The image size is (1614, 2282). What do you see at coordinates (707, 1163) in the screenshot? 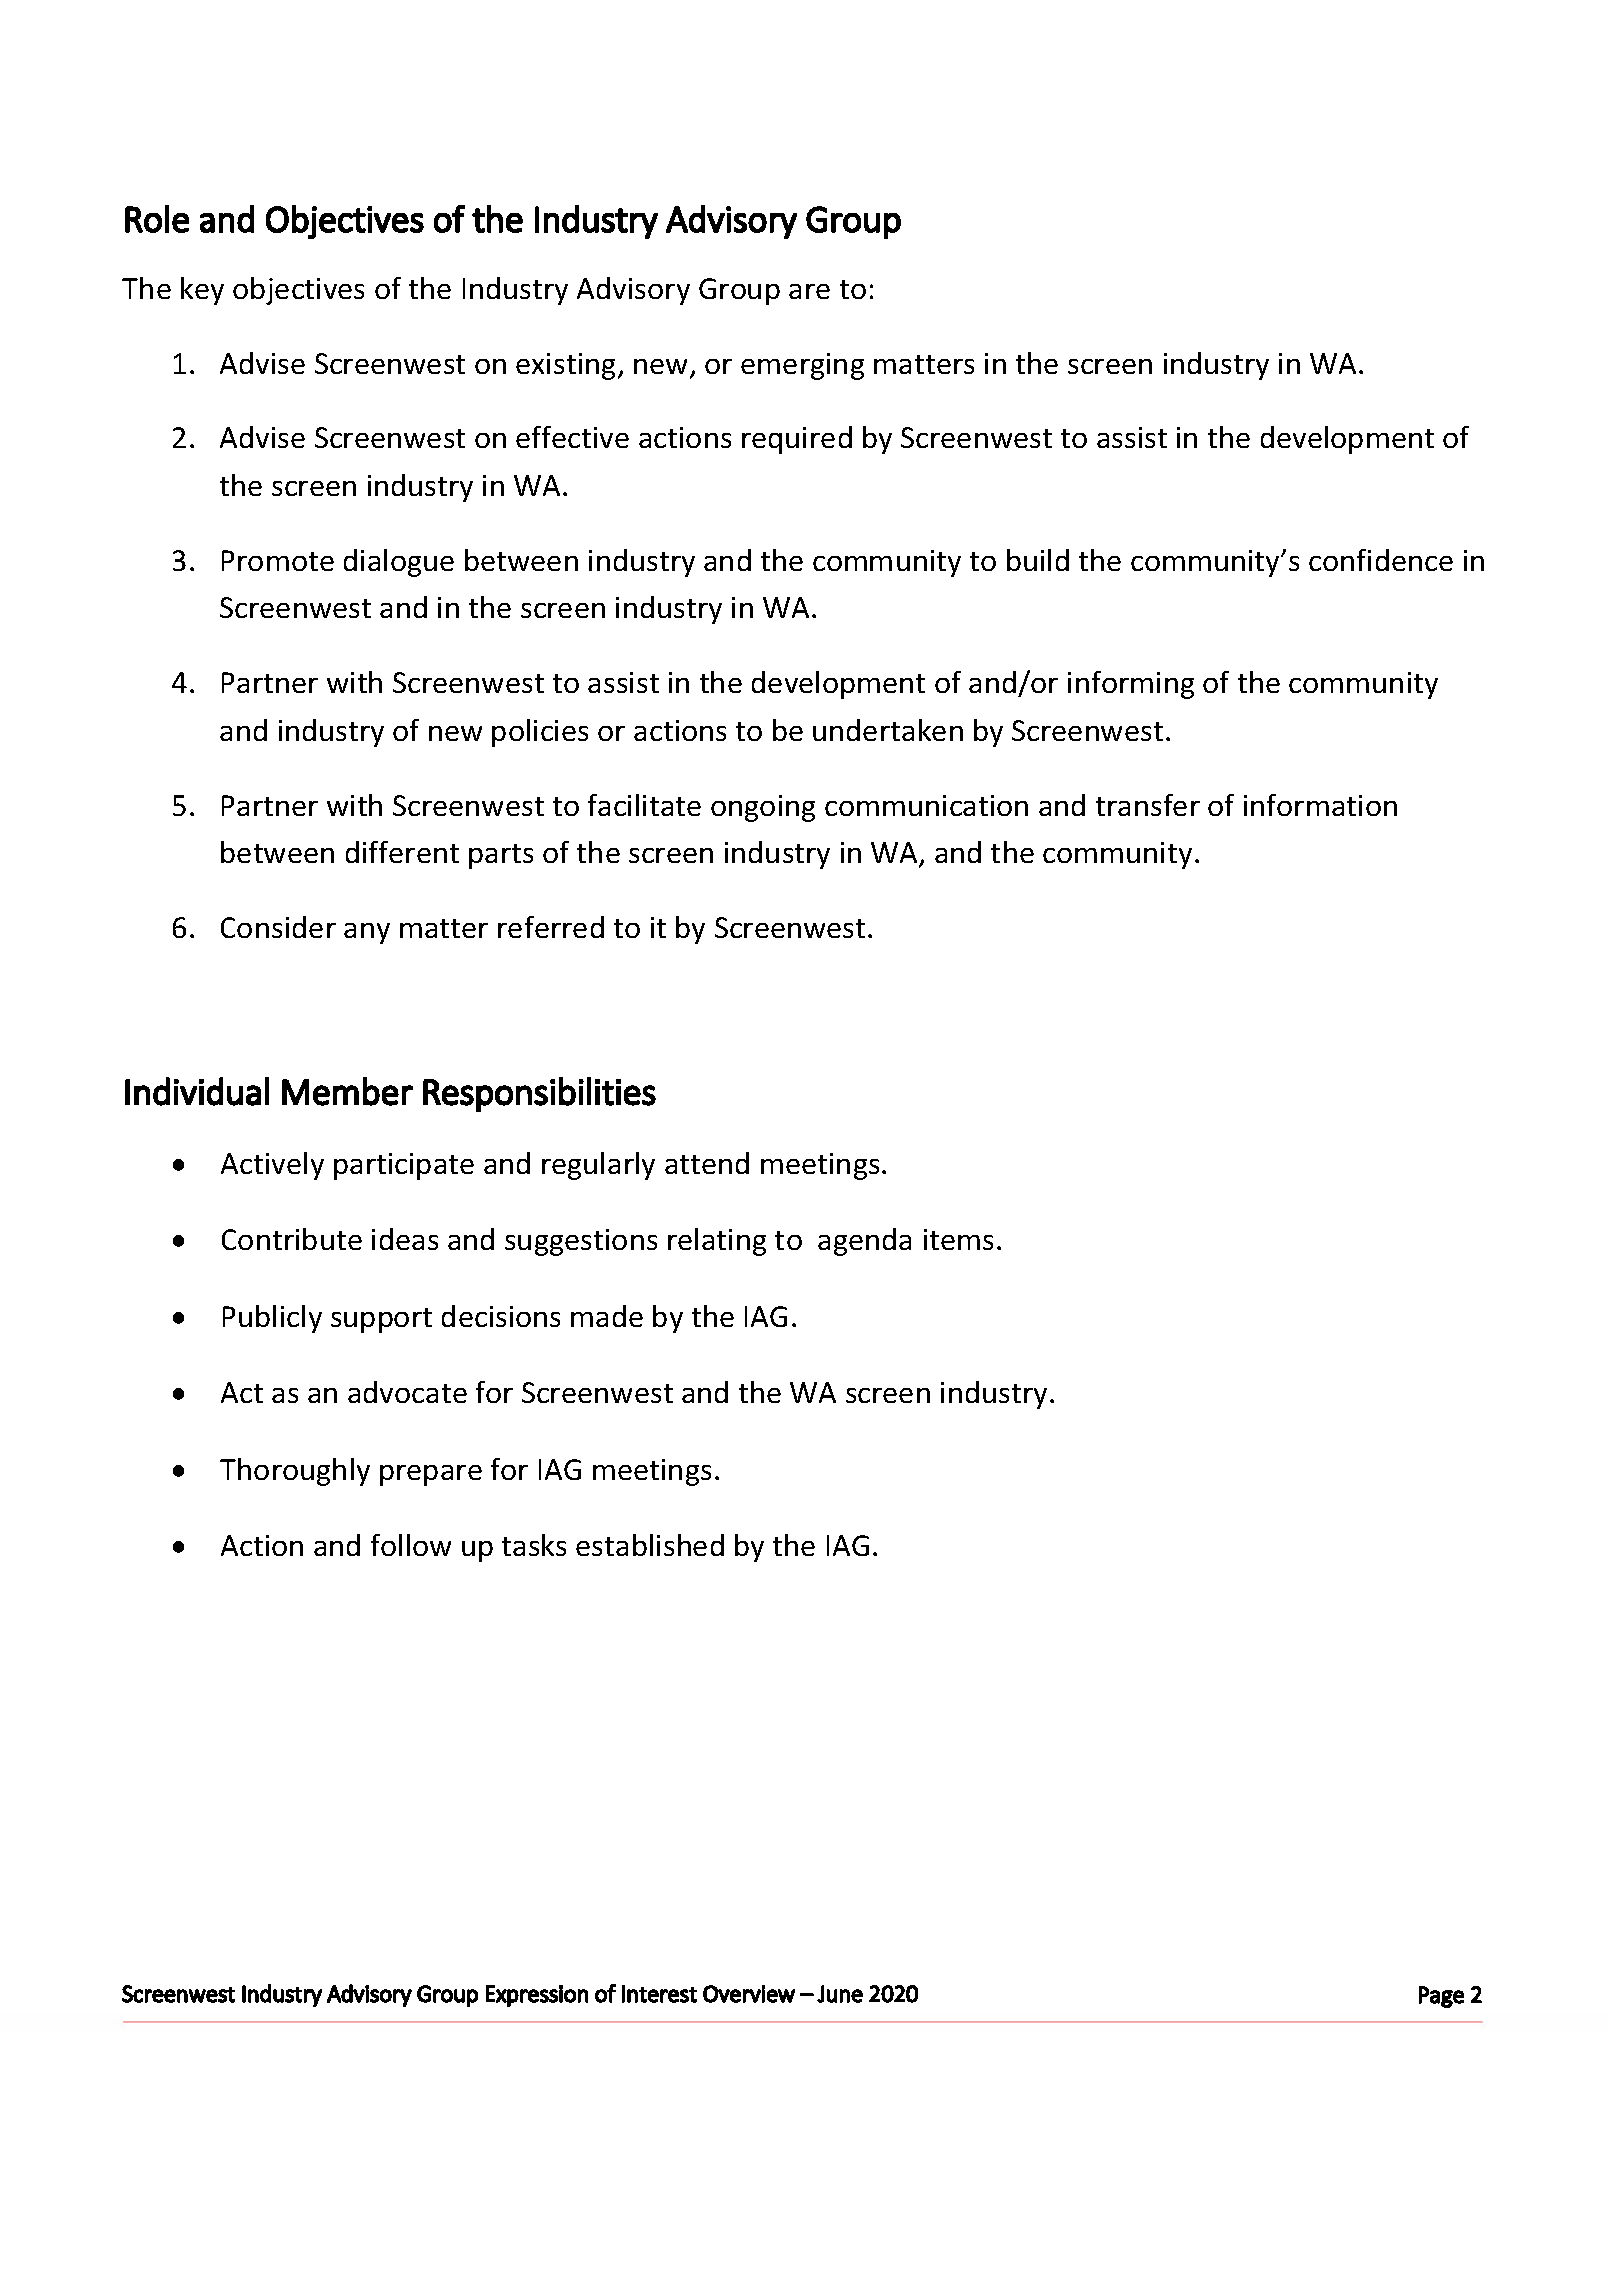
I see `attend` at bounding box center [707, 1163].
